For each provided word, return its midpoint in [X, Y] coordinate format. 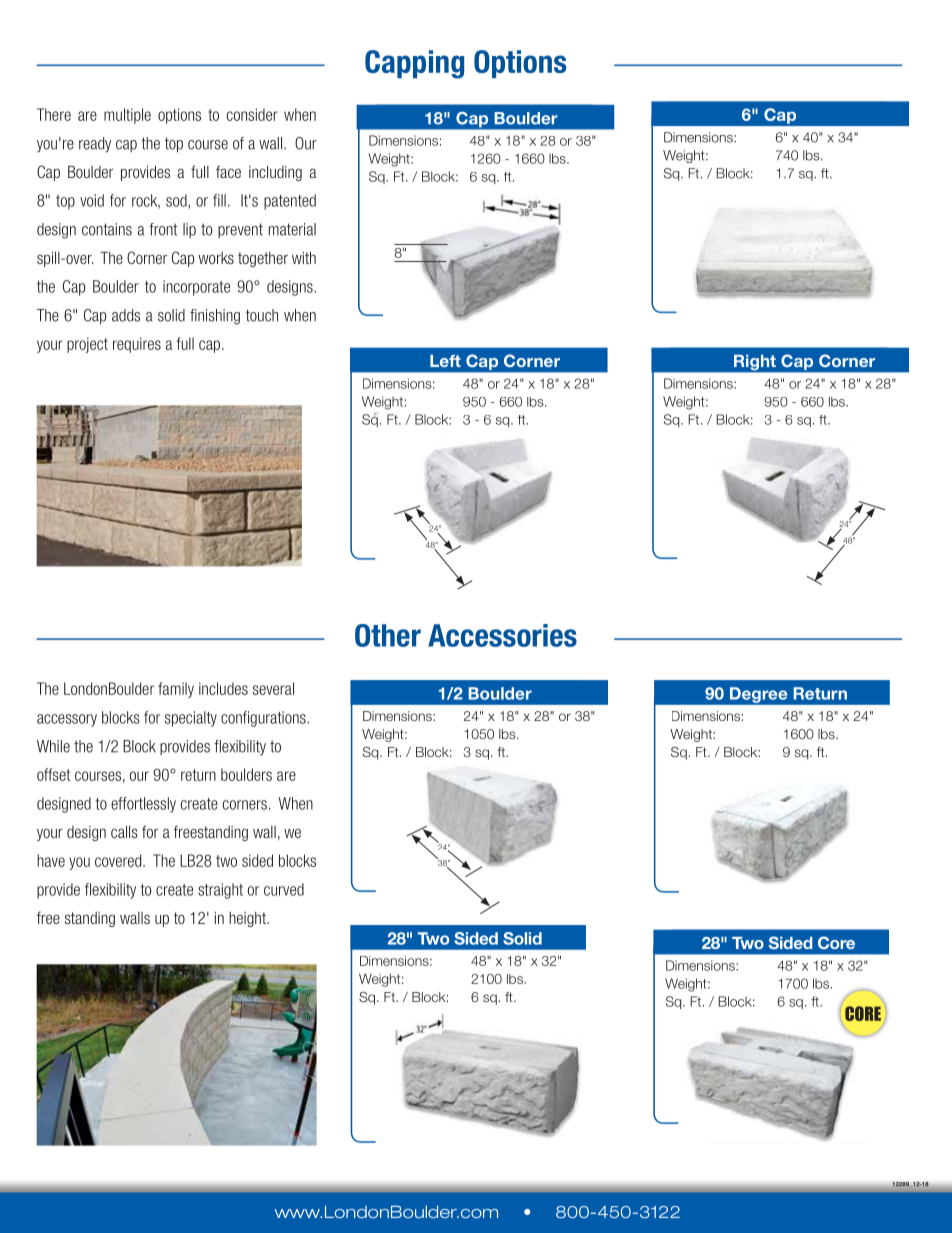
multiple [127, 116]
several [273, 688]
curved [284, 889]
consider [252, 114]
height [248, 919]
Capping [414, 64]
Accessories [502, 635]
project [87, 345]
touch [262, 315]
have [51, 860]
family [176, 690]
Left [445, 361]
